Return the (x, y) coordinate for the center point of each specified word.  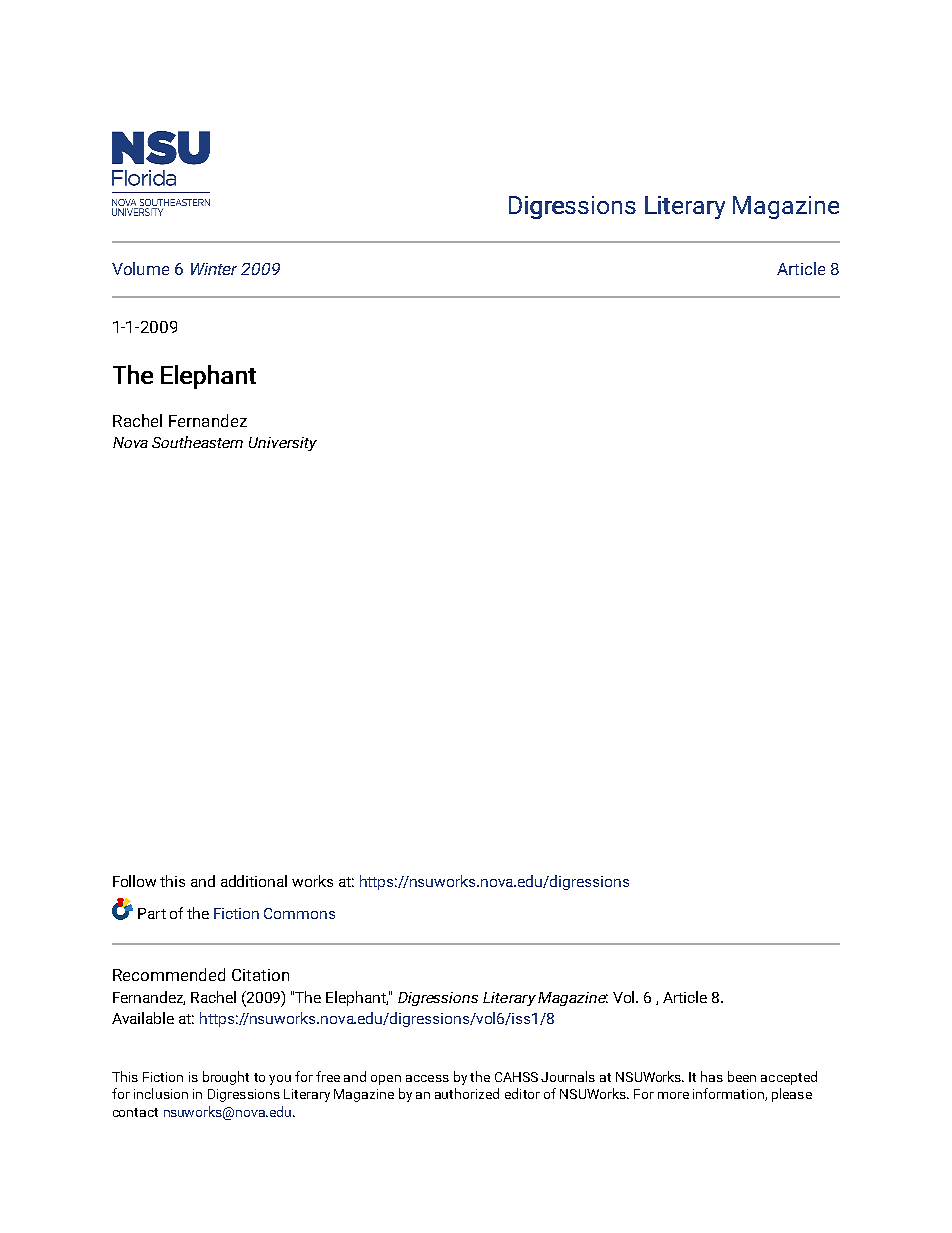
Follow (134, 881)
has (712, 1076)
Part (152, 913)
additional (254, 881)
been (742, 1076)
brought (226, 1078)
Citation (260, 975)
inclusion (161, 1093)
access (427, 1078)
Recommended (169, 974)
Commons (299, 913)
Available (143, 1018)
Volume (140, 268)
